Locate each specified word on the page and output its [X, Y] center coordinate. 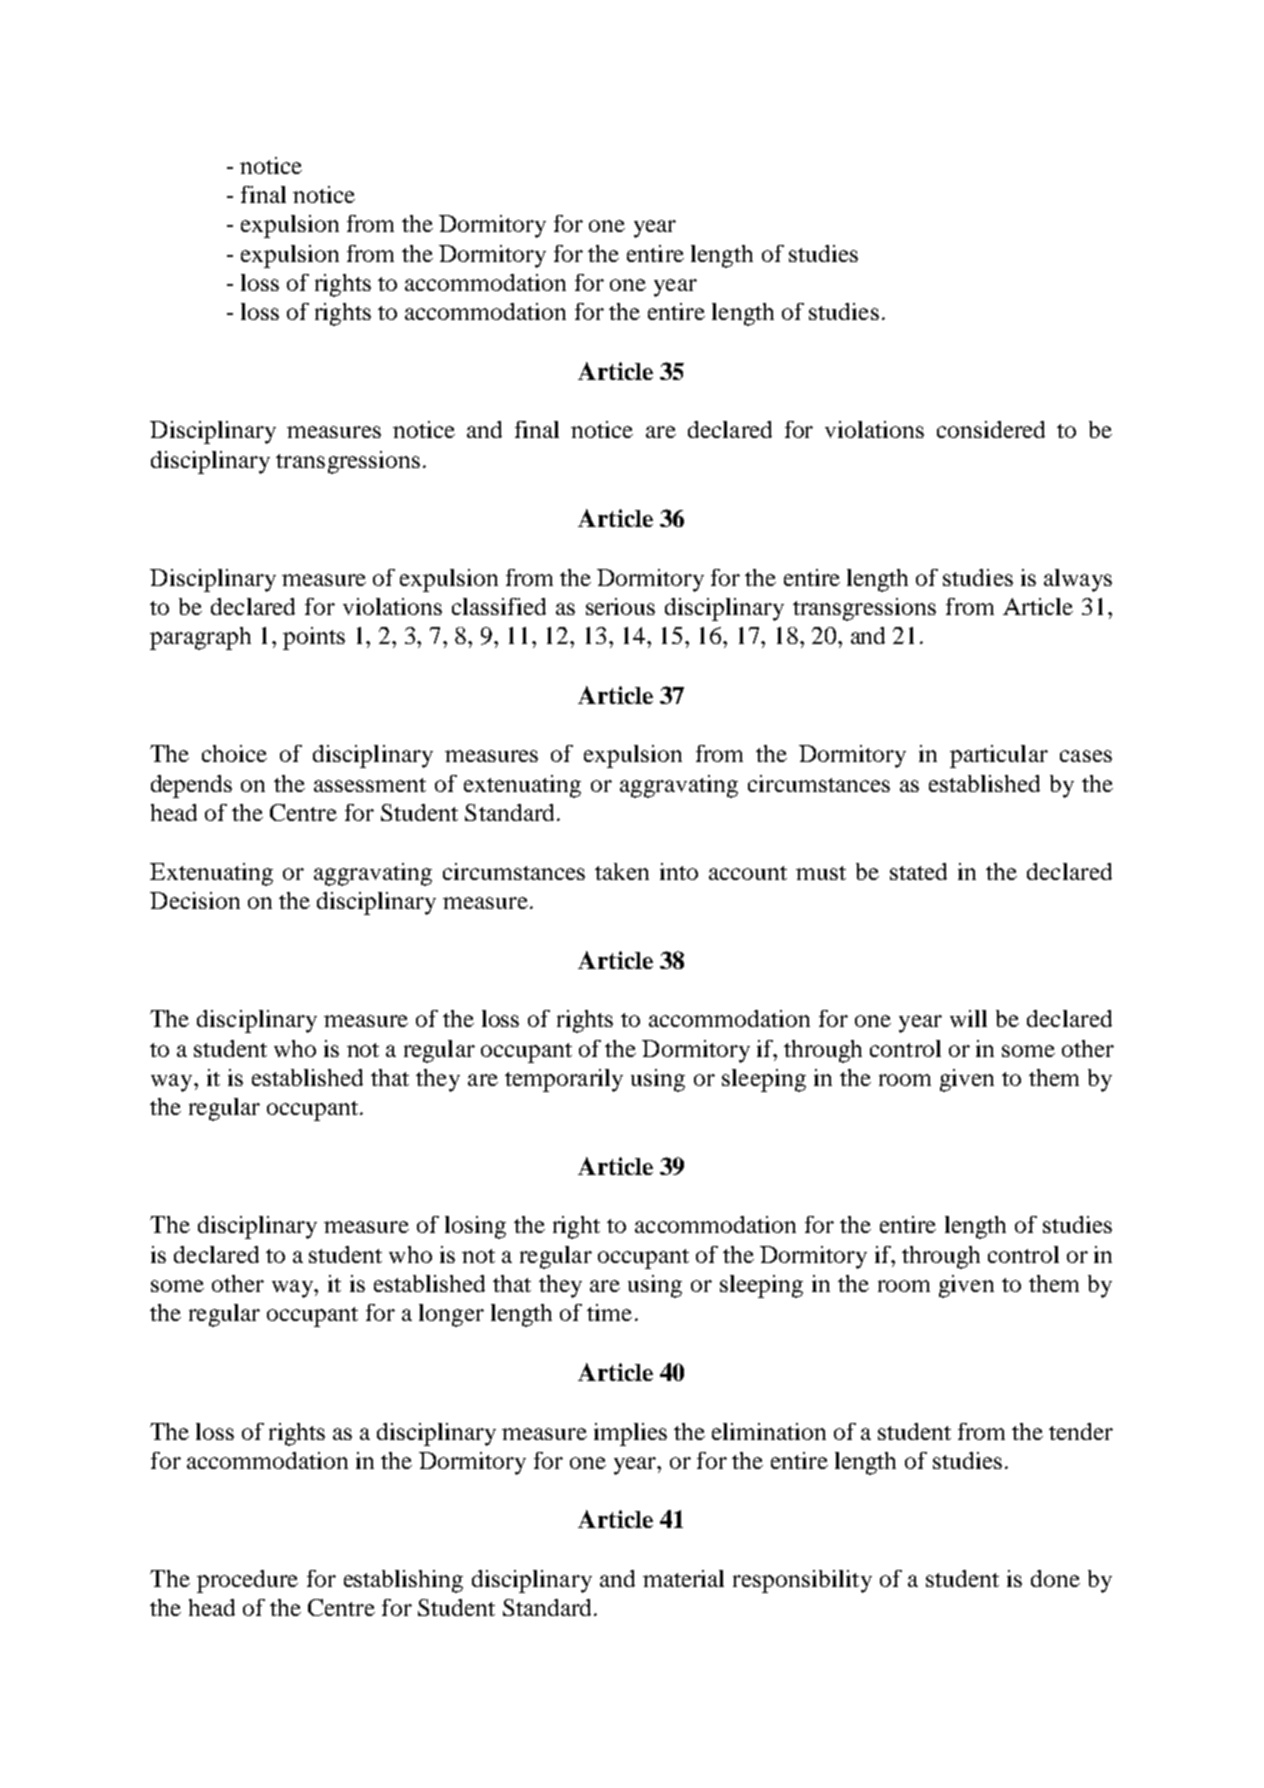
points [314, 638]
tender [1081, 1431]
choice [234, 753]
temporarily [564, 1080]
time [609, 1312]
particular [999, 756]
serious [620, 606]
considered [991, 429]
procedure [247, 1581]
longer [451, 1315]
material [683, 1578]
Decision [195, 900]
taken [622, 871]
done [1055, 1578]
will [968, 1018]
